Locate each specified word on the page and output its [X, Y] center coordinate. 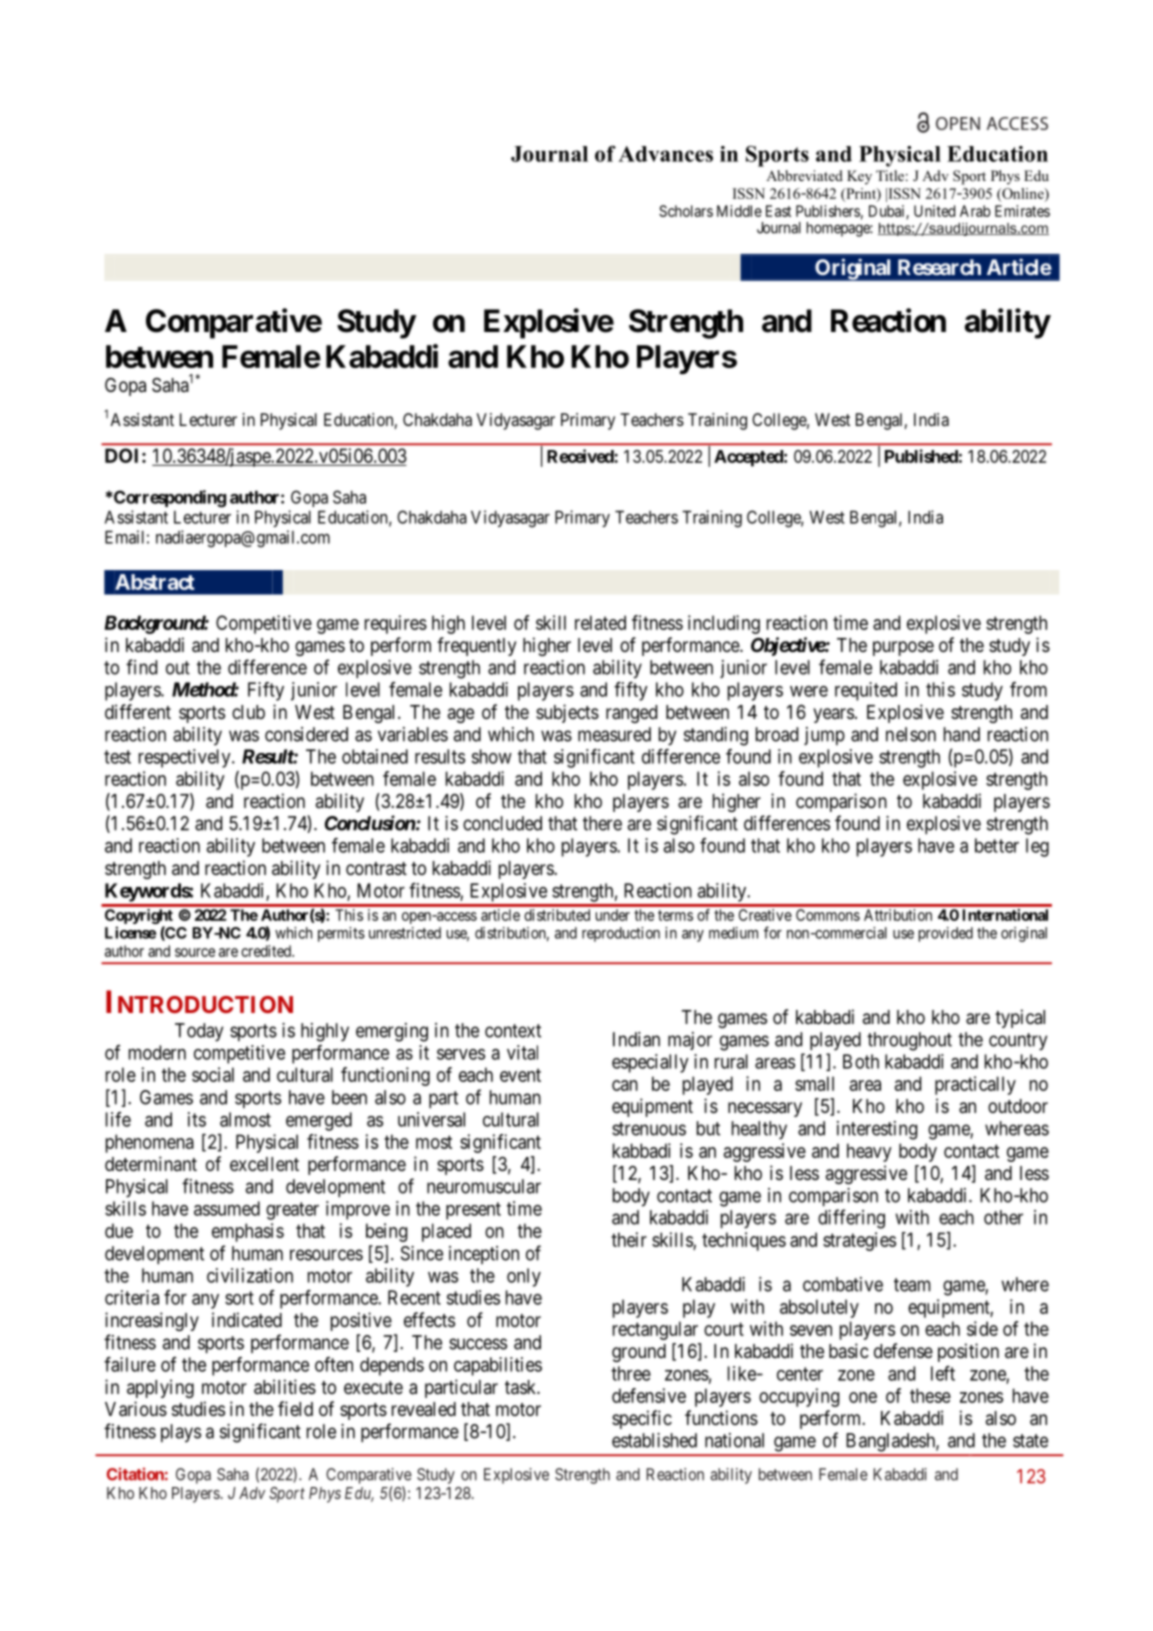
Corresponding [169, 499]
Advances [665, 154]
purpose [903, 648]
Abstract [155, 582]
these [930, 1395]
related [600, 622]
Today [199, 1032]
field [295, 1408]
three [631, 1373]
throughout [909, 1041]
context [513, 1031]
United [934, 211]
